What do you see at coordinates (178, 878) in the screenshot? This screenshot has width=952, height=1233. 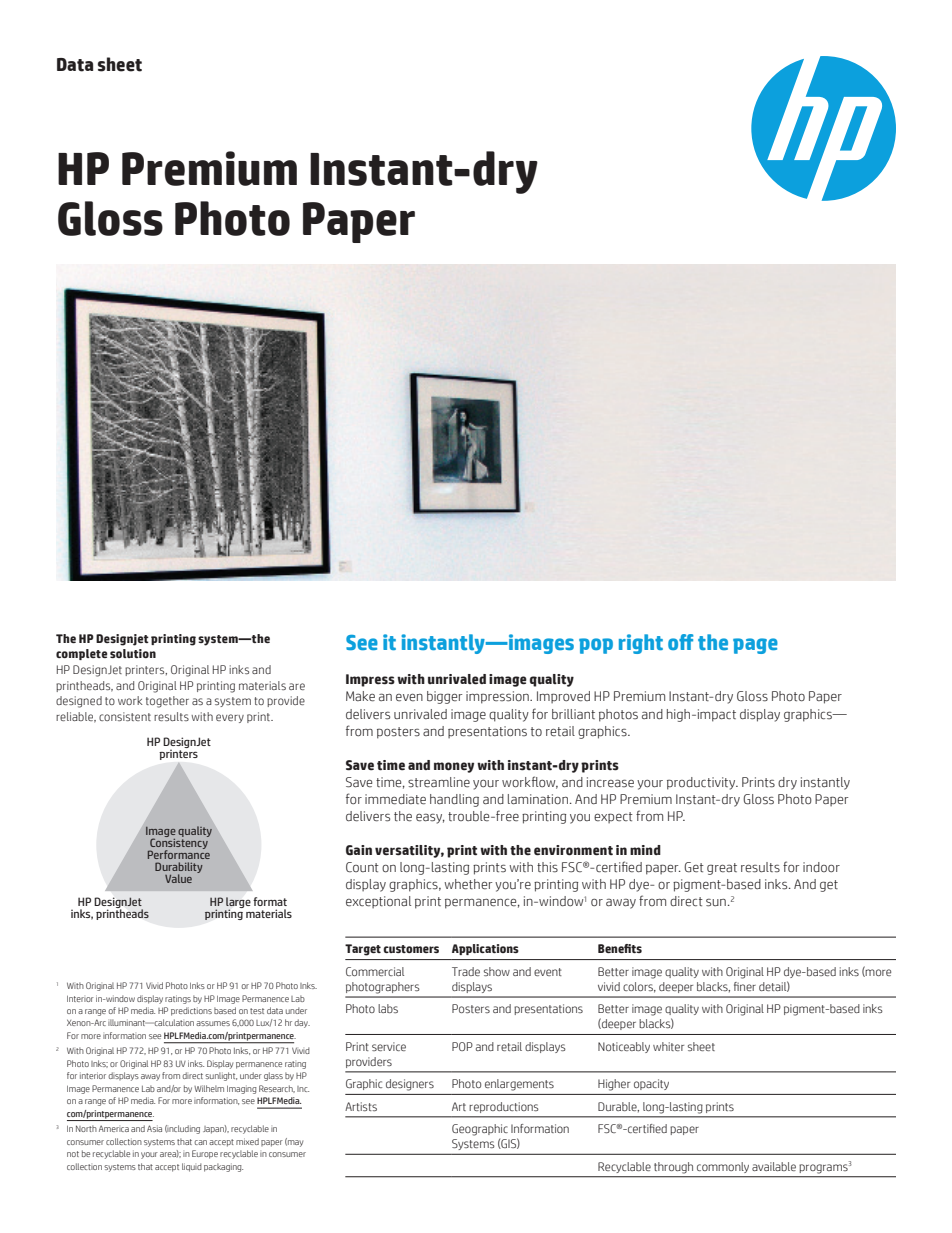 I see `Value` at bounding box center [178, 878].
